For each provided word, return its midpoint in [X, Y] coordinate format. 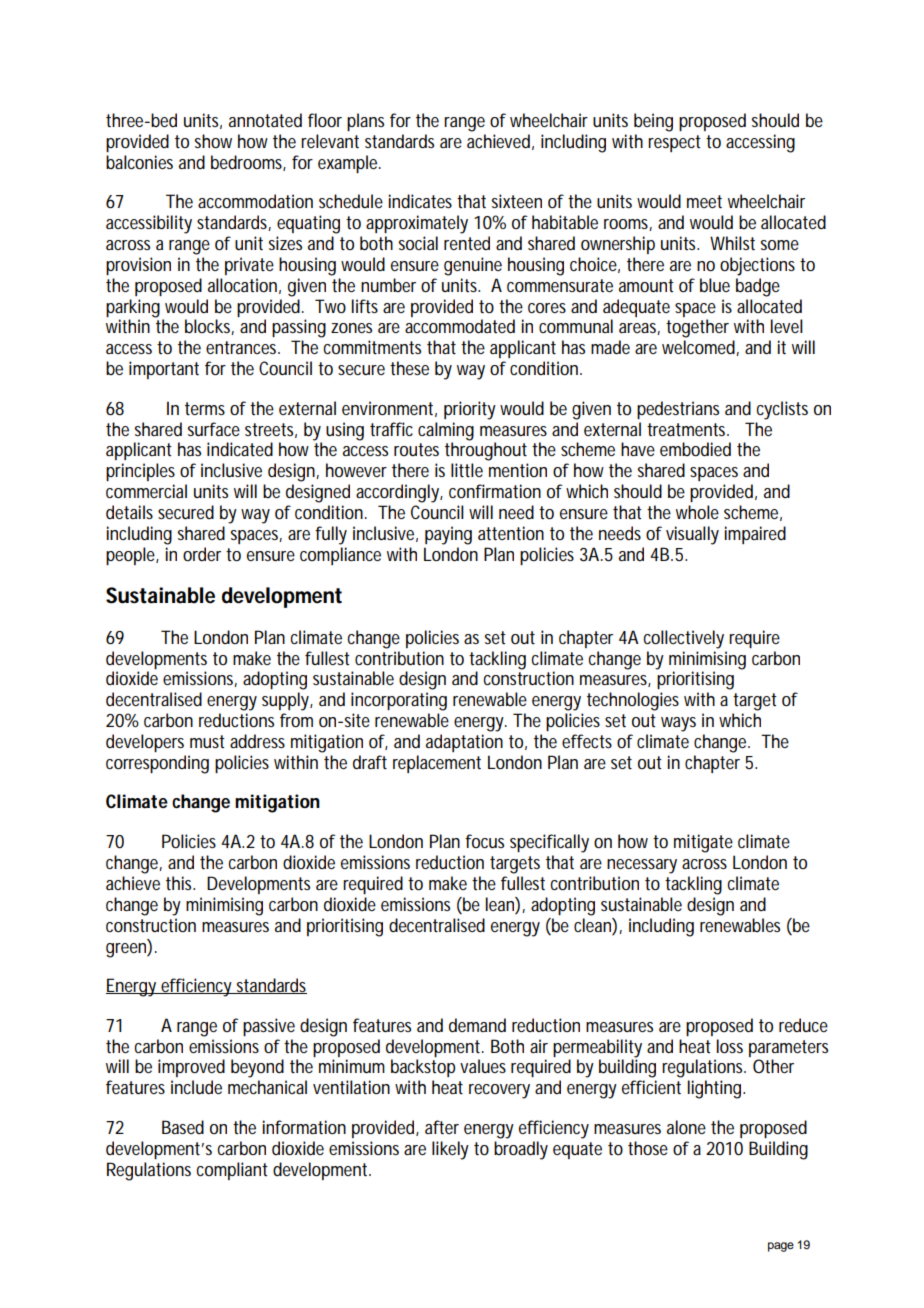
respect [674, 143]
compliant [232, 1171]
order [202, 554]
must [207, 741]
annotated [265, 120]
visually [692, 535]
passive [269, 1027]
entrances [243, 347]
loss [730, 1046]
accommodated [460, 326]
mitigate [703, 843]
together [697, 328]
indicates [420, 201]
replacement [437, 764]
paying [448, 535]
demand [477, 1025]
